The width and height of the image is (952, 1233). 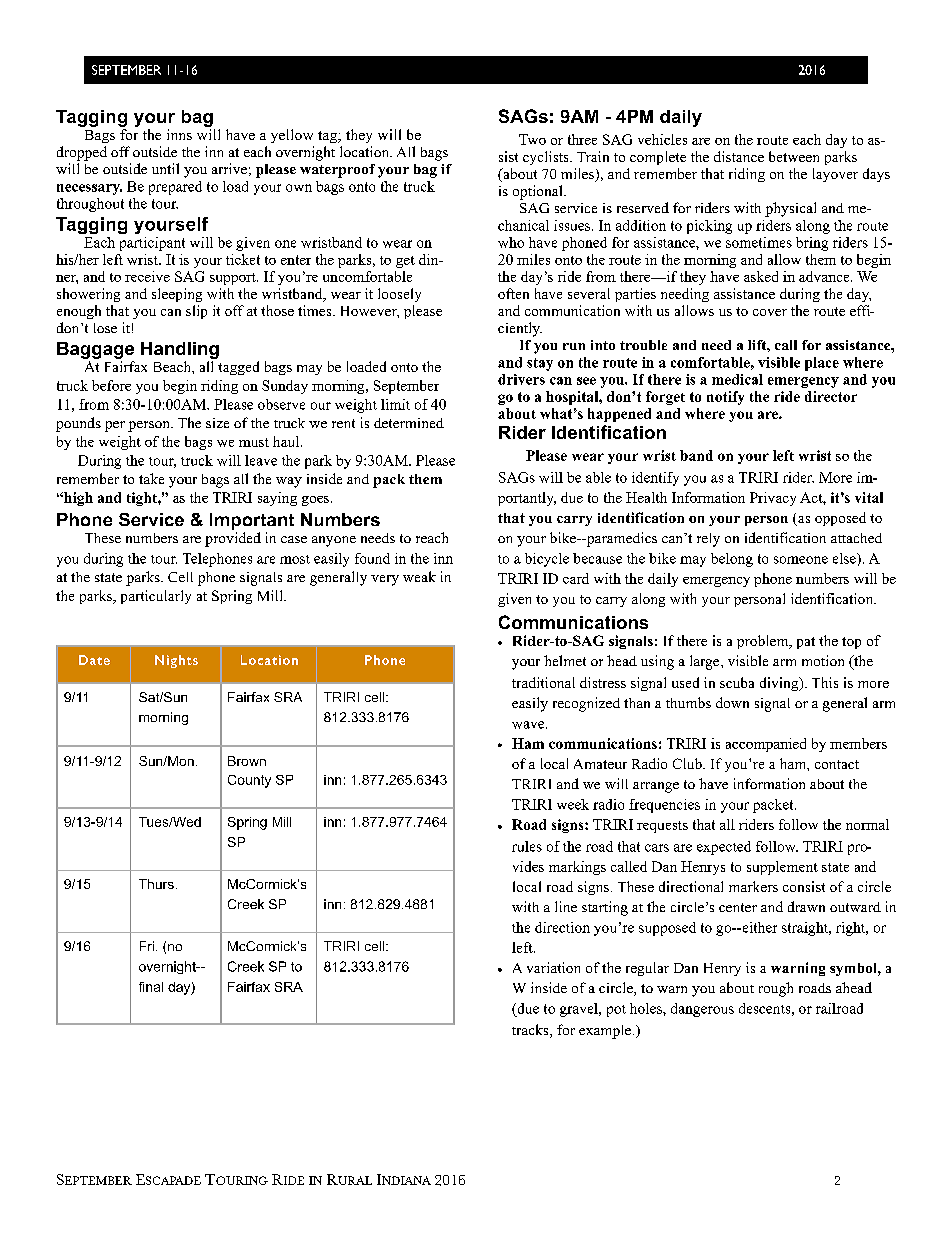 What do you see at coordinates (573, 804) in the image?
I see `week` at bounding box center [573, 804].
